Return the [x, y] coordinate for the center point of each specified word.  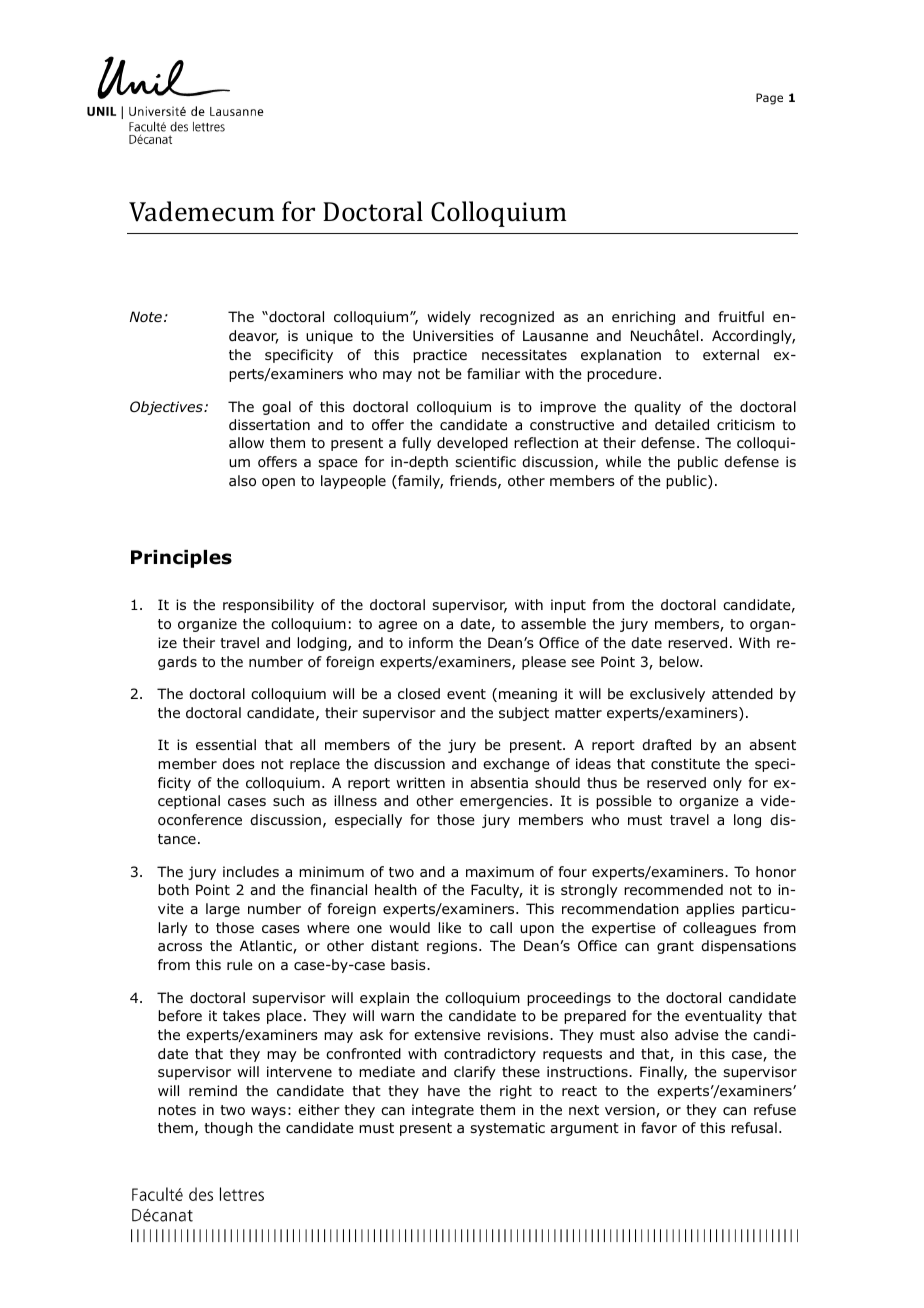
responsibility [268, 606]
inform [431, 642]
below [680, 661]
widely [449, 318]
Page [769, 99]
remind [213, 1090]
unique [329, 337]
